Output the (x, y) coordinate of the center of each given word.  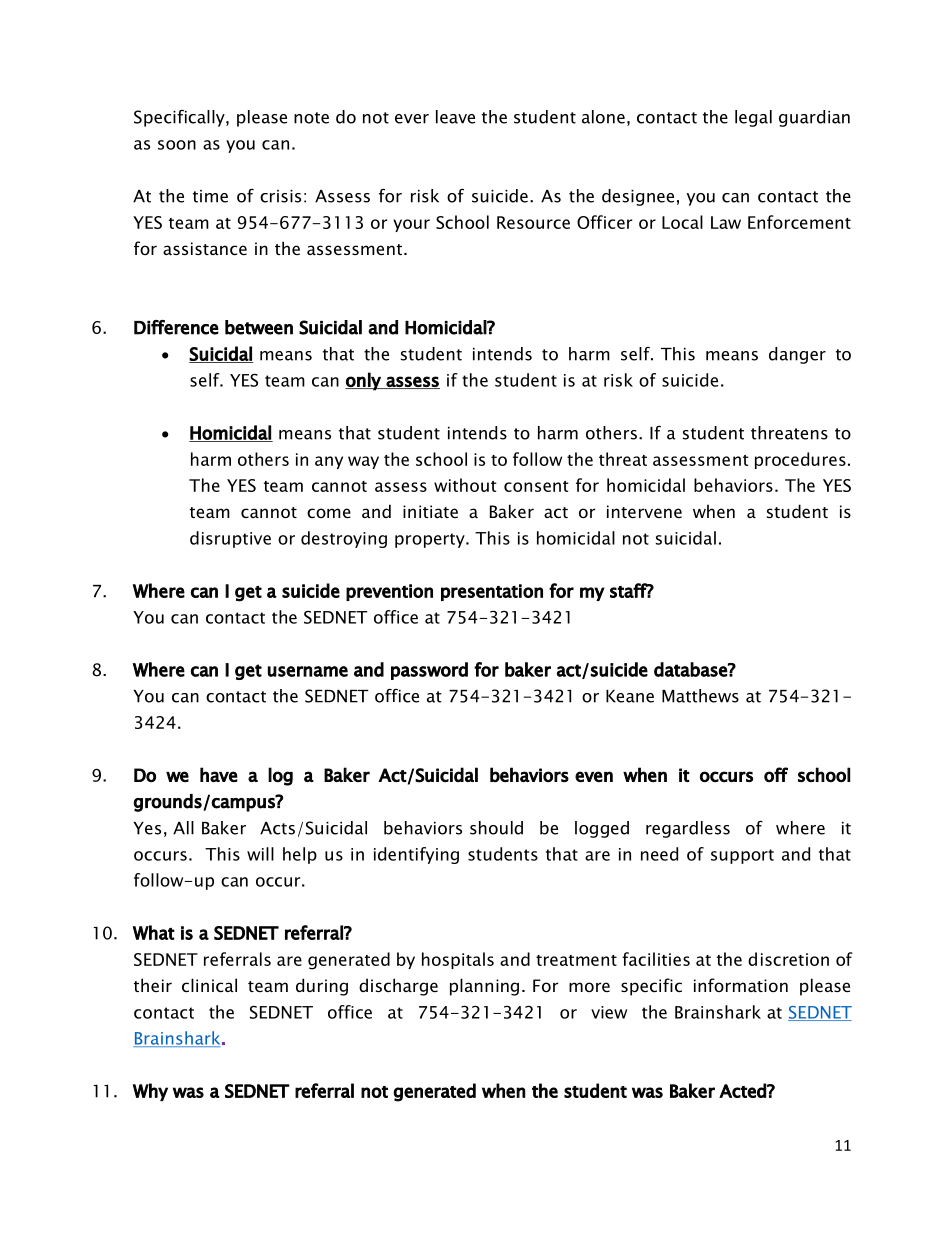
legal (753, 118)
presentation (492, 592)
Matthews (700, 696)
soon (177, 145)
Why (150, 1092)
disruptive (230, 539)
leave (455, 117)
